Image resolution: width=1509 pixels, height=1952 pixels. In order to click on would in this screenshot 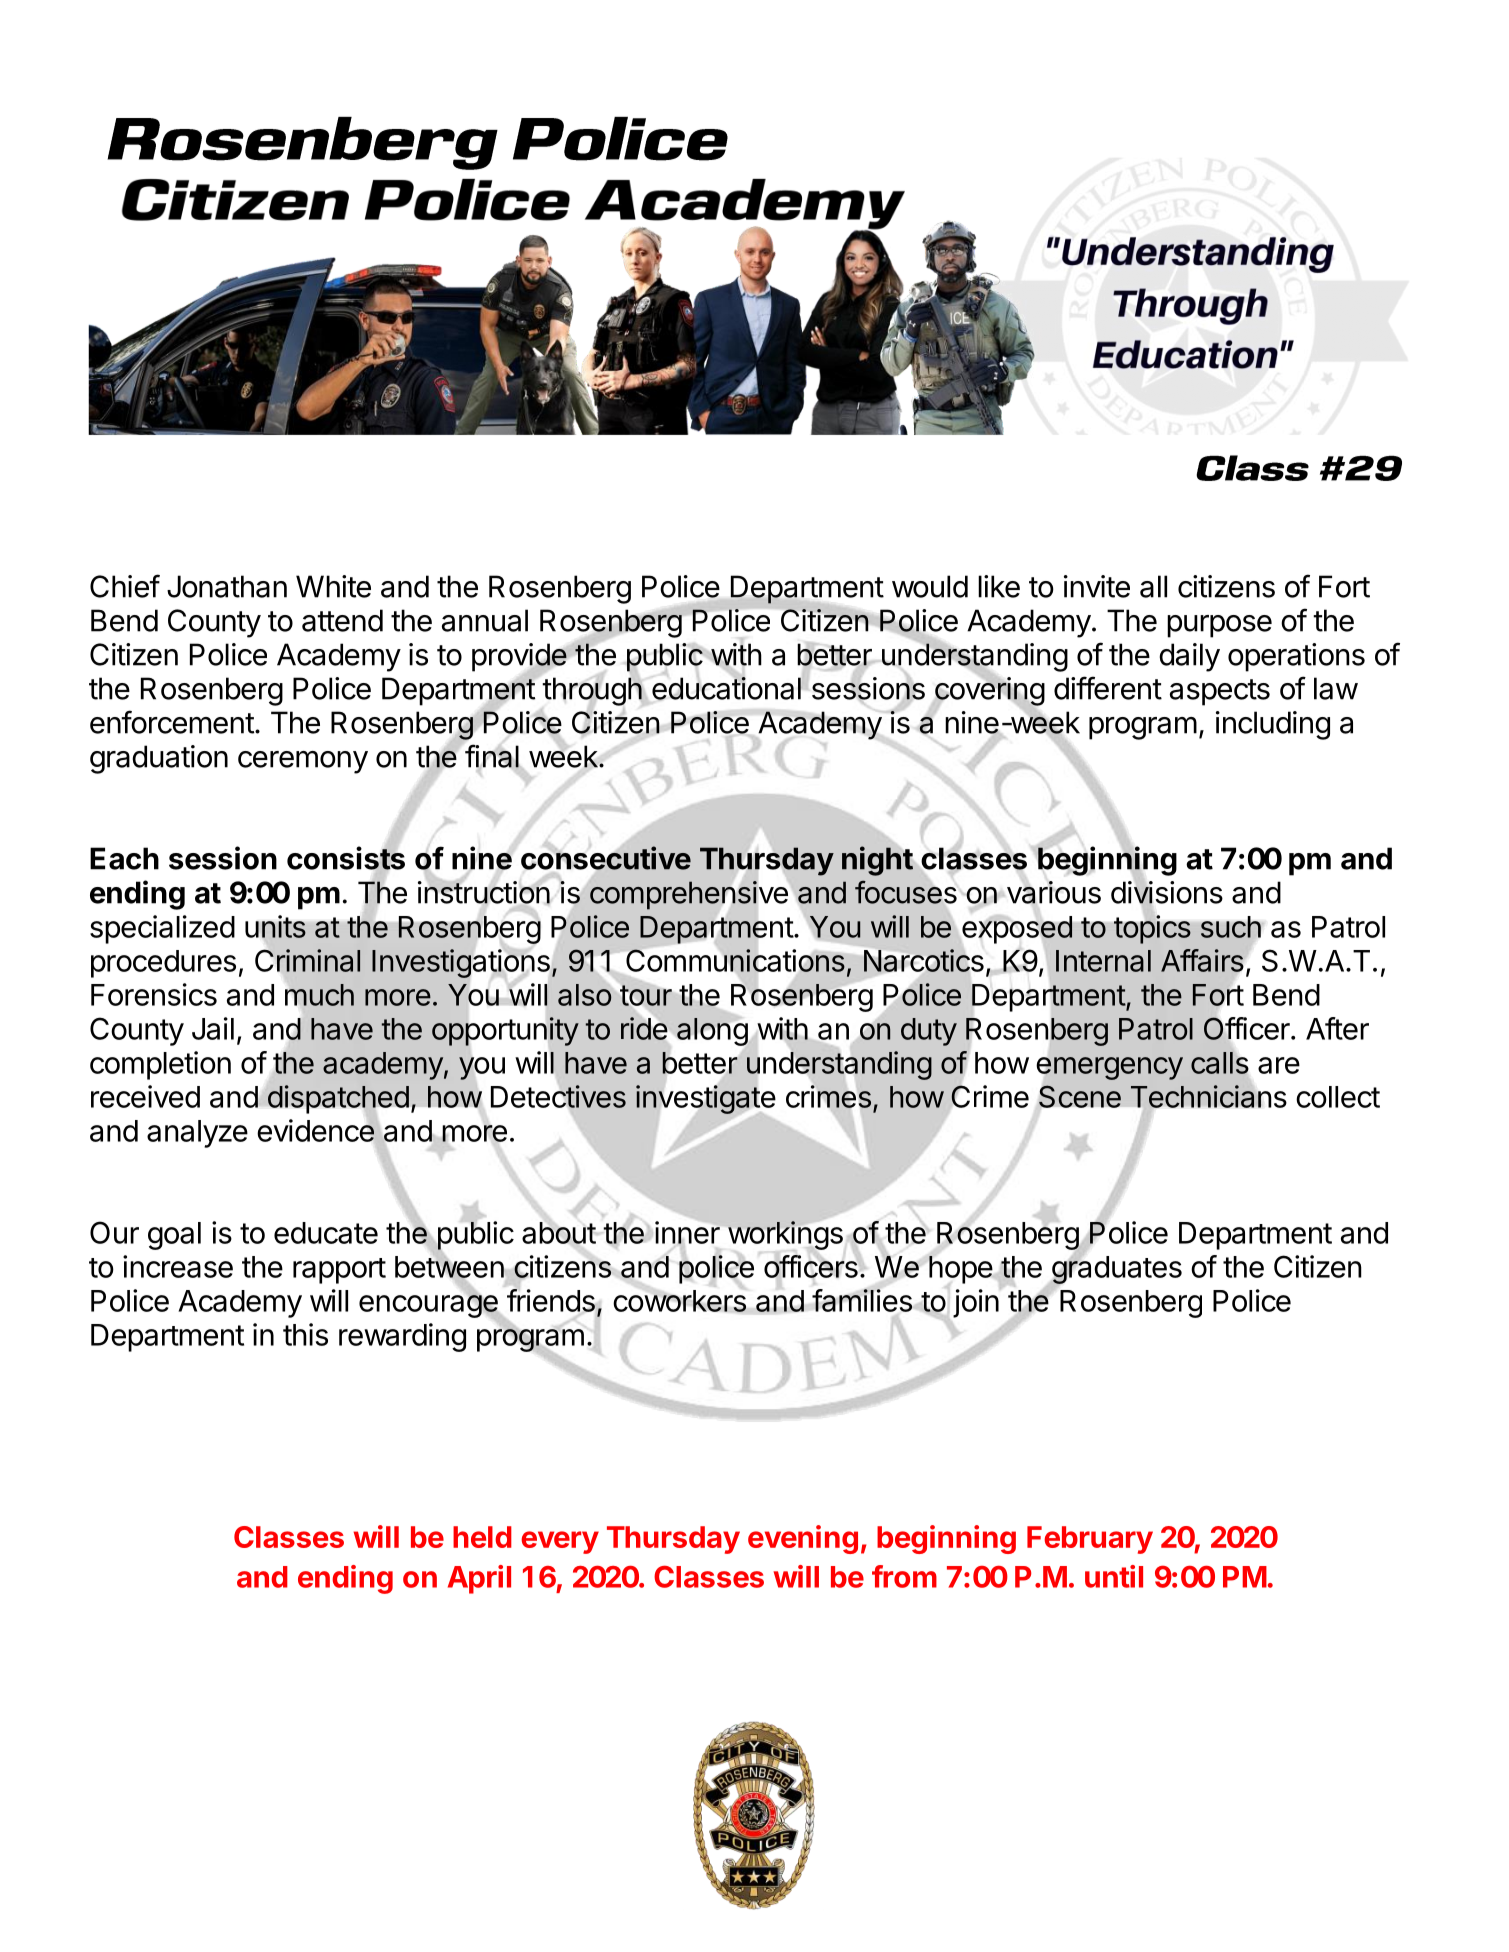, I will do `click(930, 586)`.
